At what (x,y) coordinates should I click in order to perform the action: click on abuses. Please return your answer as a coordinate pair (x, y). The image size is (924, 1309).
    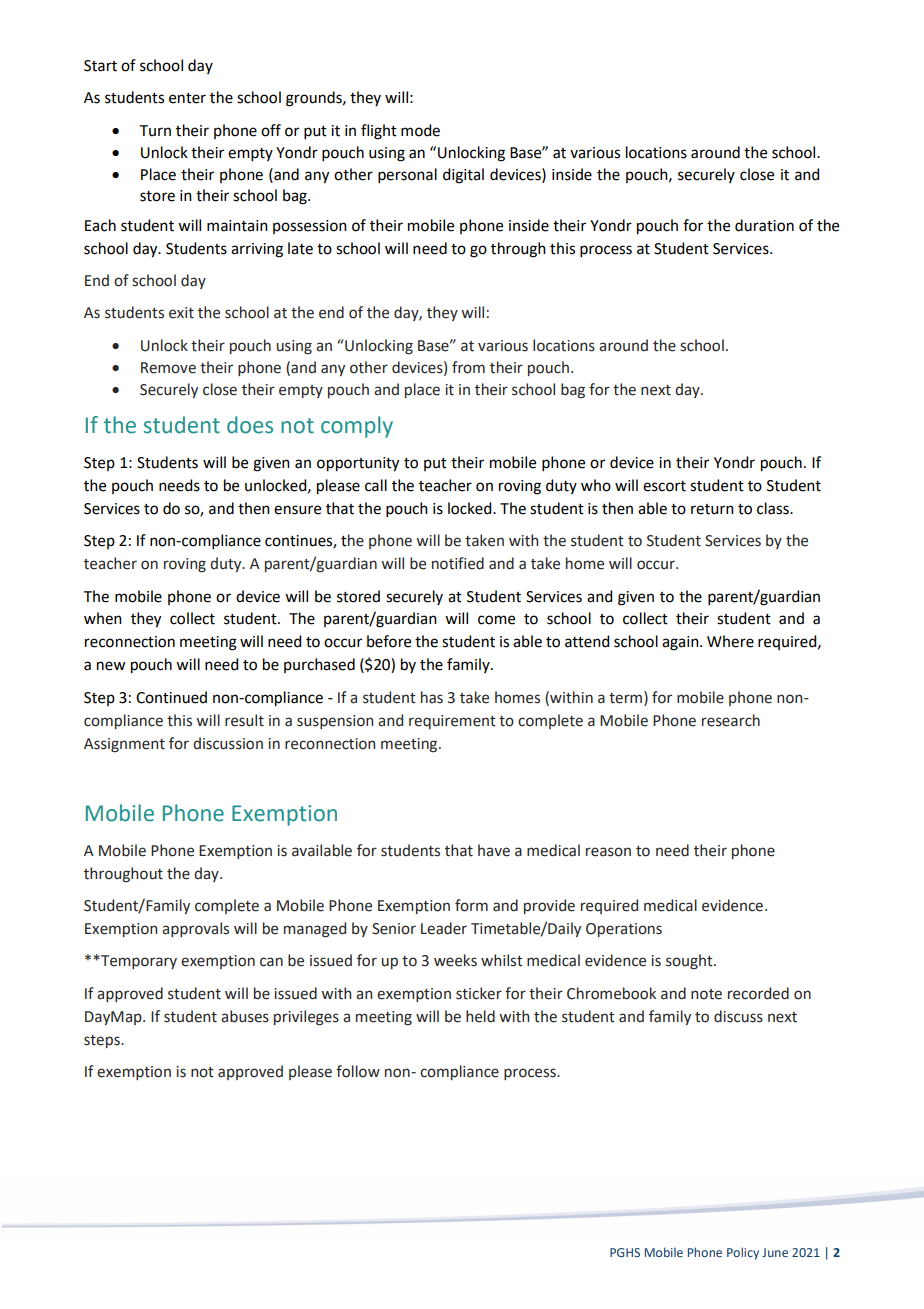
    Looking at the image, I should click on (245, 1016).
